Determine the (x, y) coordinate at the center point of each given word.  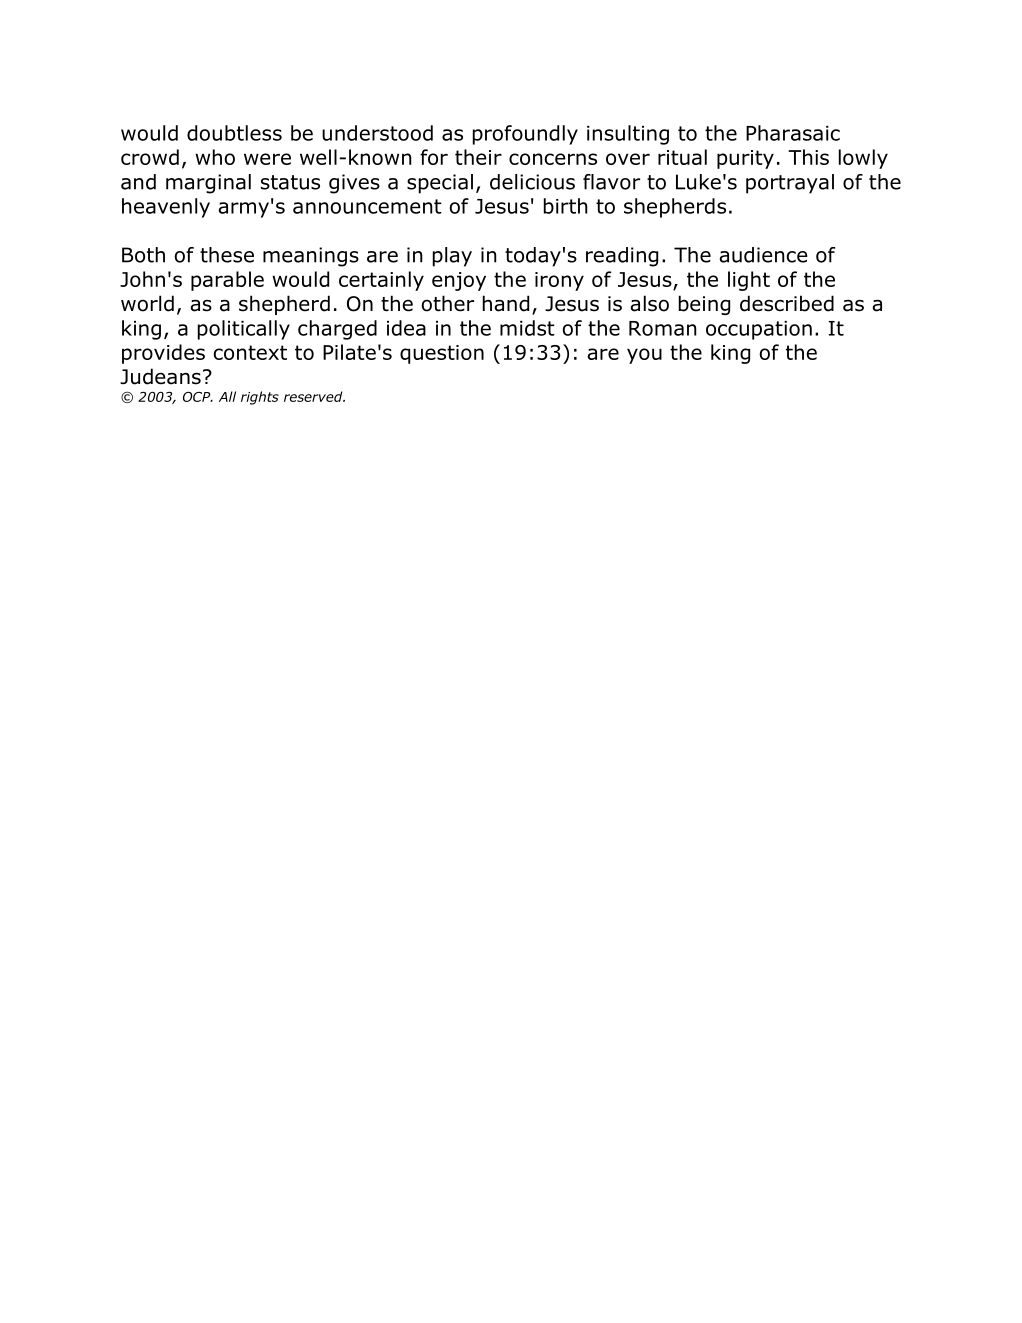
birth (566, 206)
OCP (198, 397)
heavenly (166, 208)
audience (763, 255)
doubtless (234, 133)
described (787, 303)
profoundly (525, 135)
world (147, 303)
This (808, 157)
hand (506, 303)
